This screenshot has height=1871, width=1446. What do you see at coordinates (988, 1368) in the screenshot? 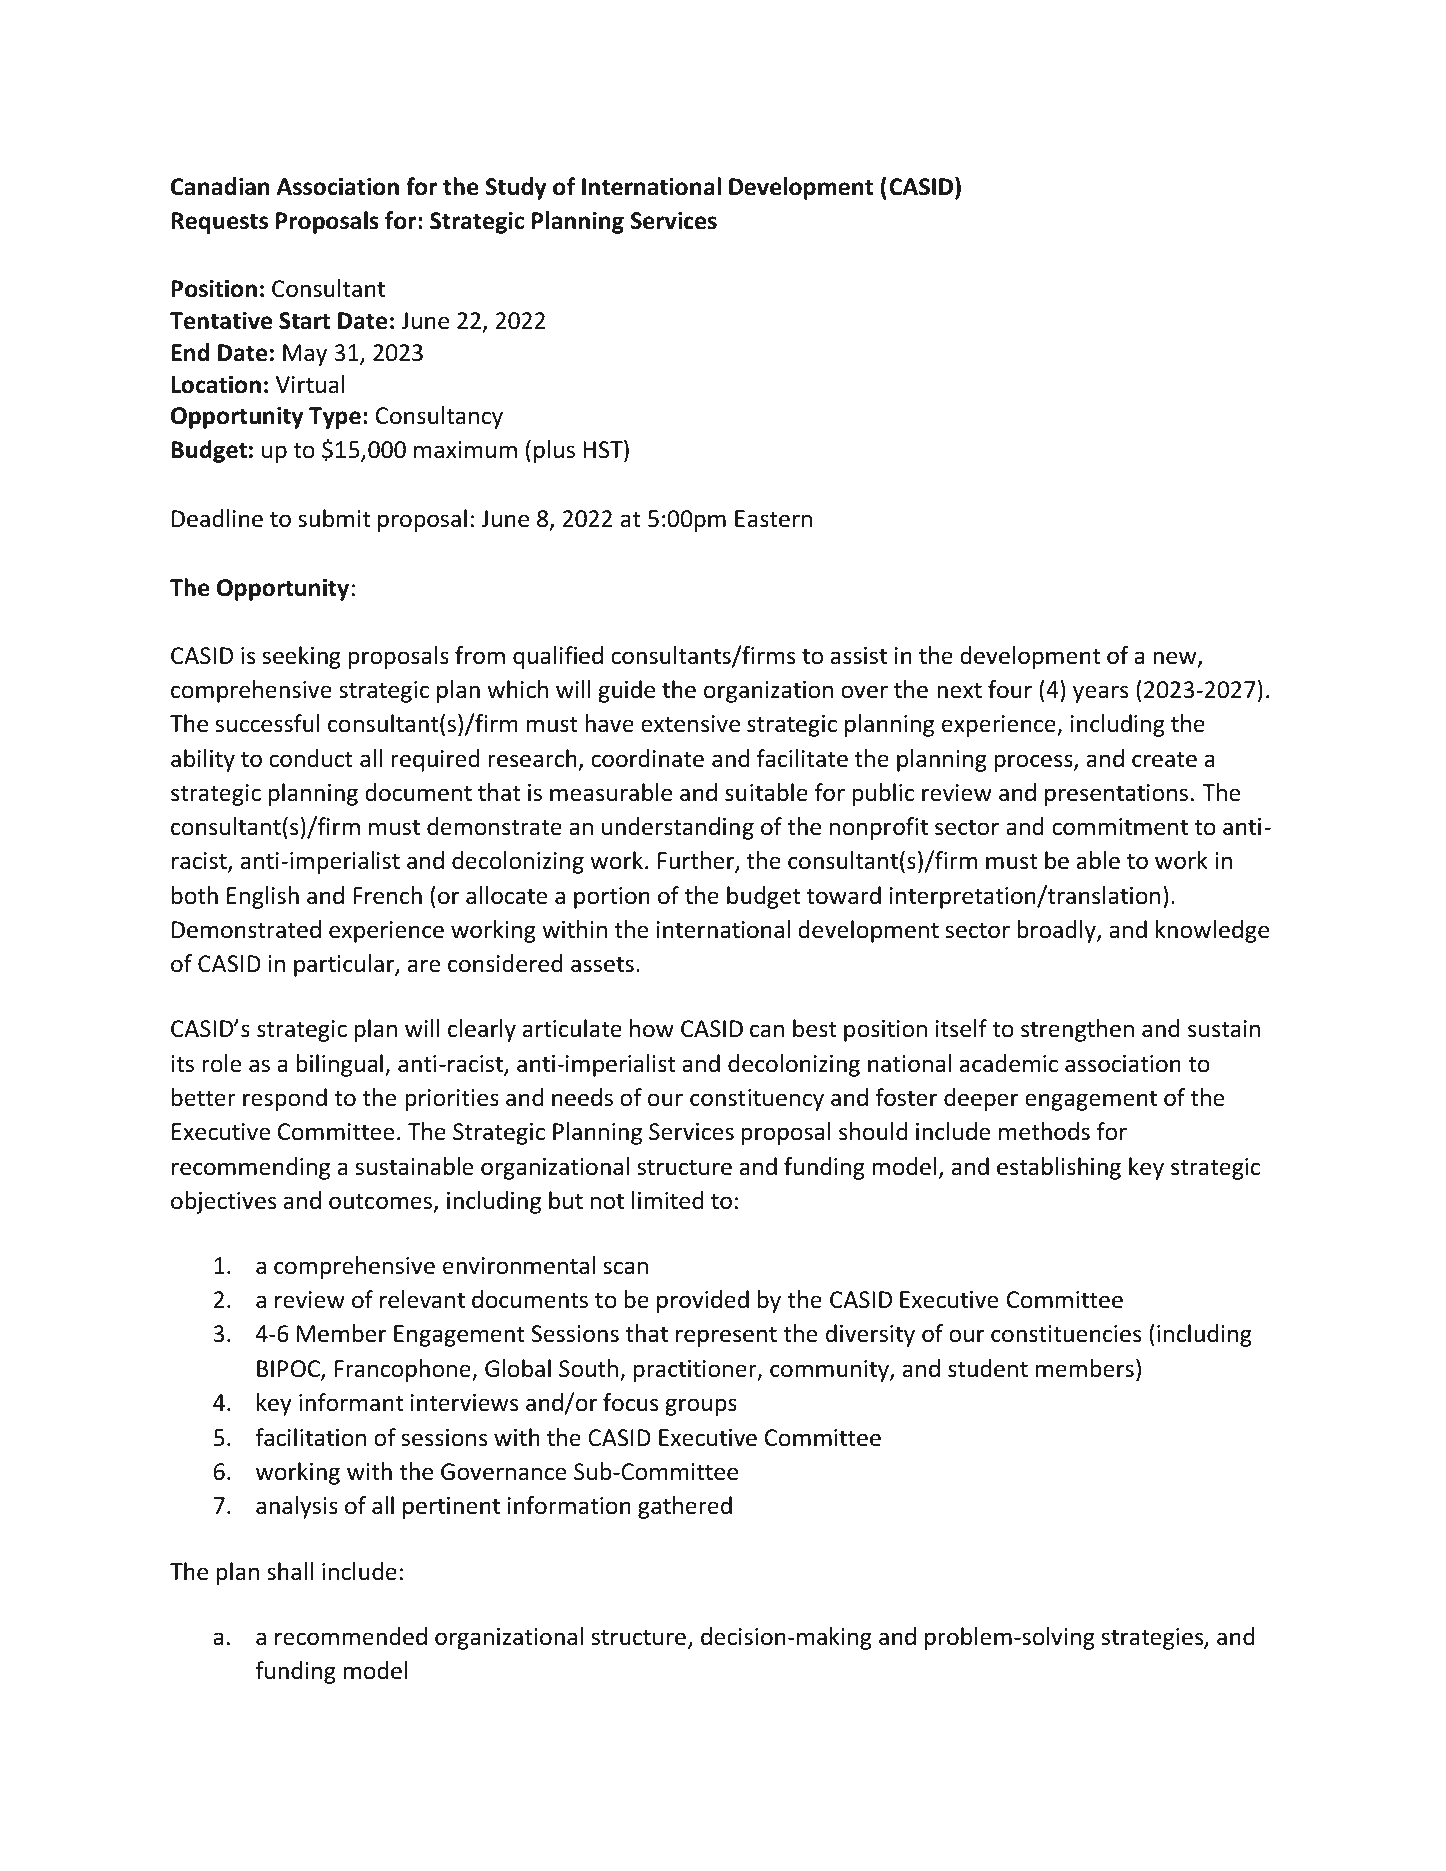
I see `student` at bounding box center [988, 1368].
